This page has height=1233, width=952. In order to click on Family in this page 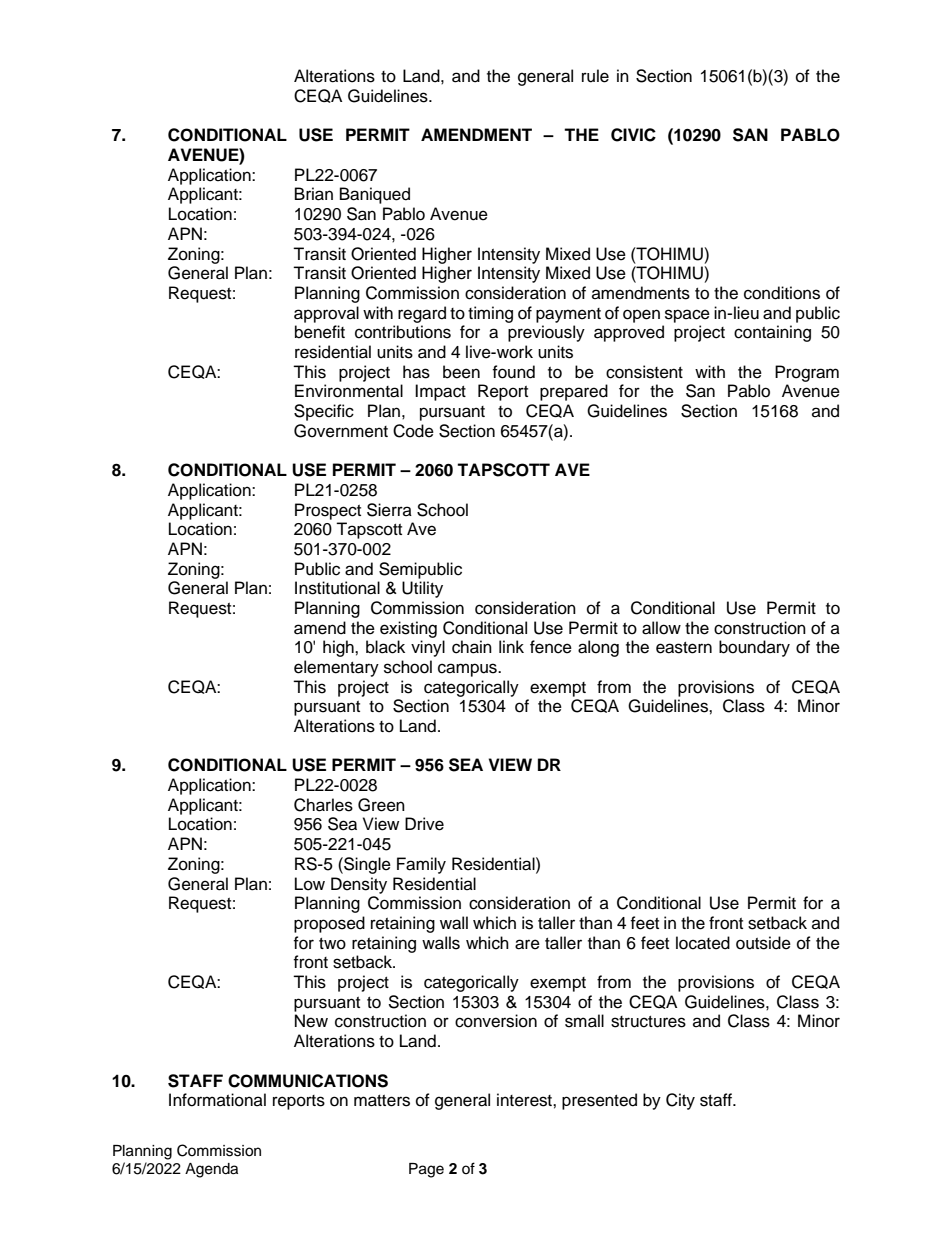, I will do `click(421, 865)`.
